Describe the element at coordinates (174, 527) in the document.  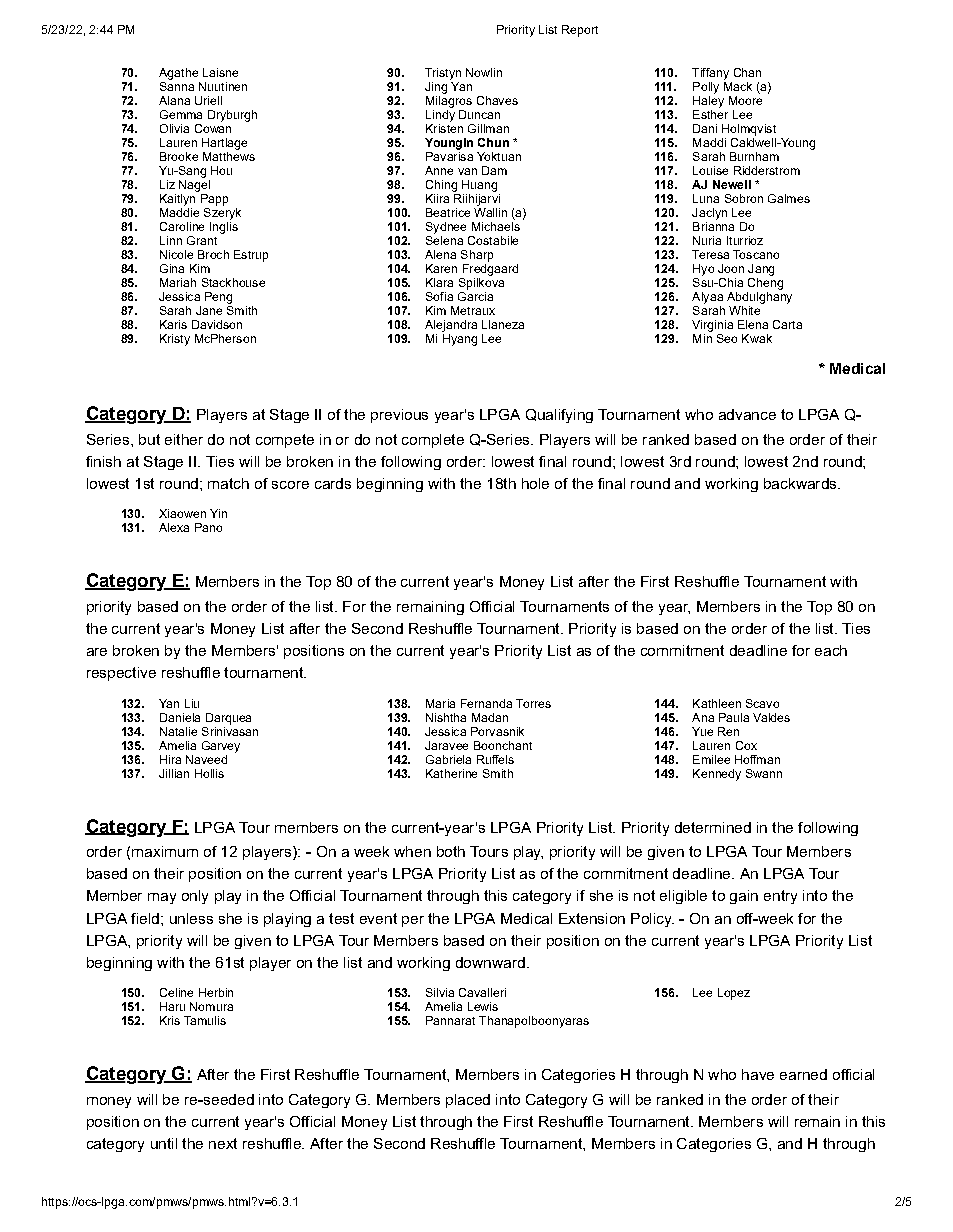
I see `Alexa` at that location.
